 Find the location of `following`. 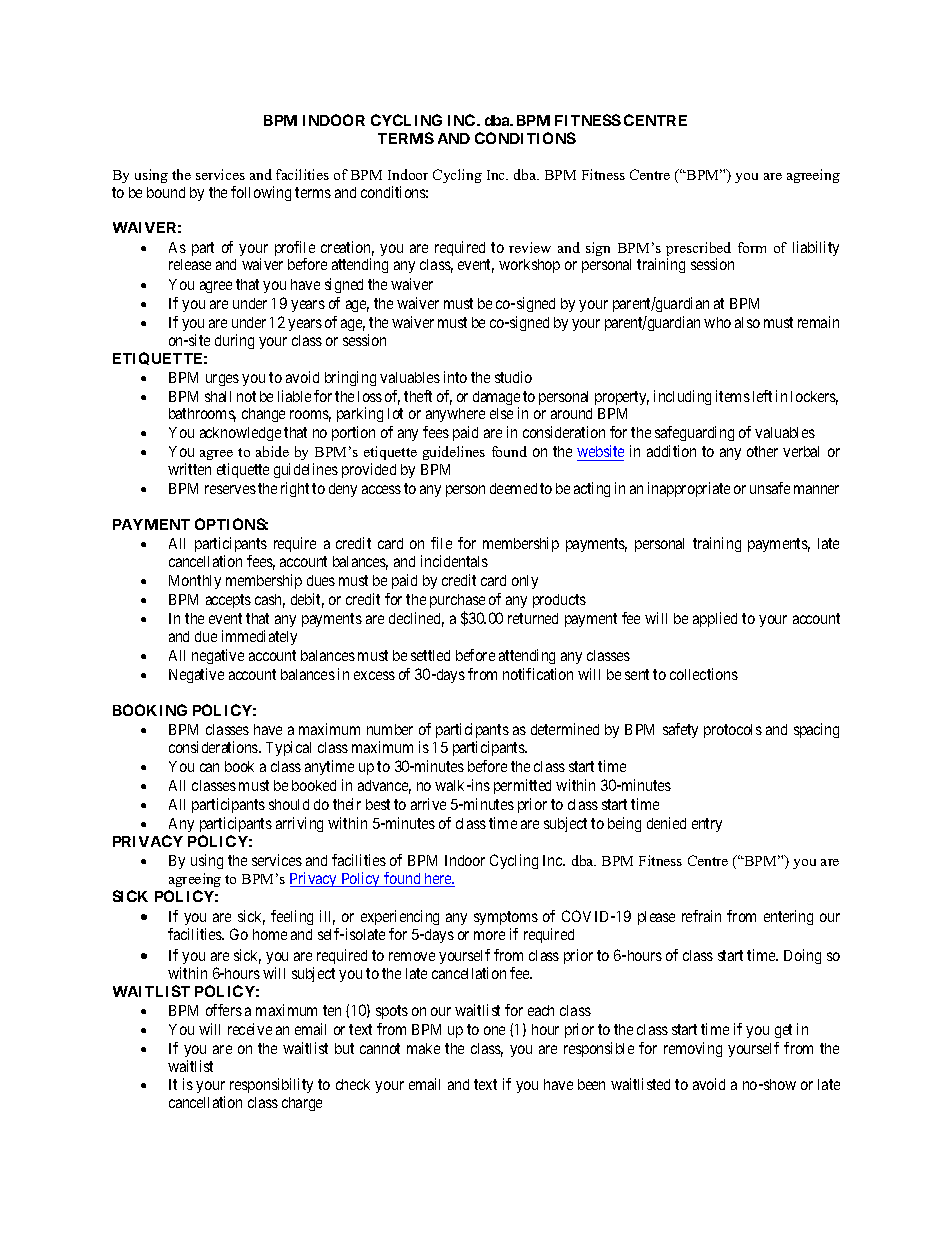

following is located at coordinates (261, 193).
